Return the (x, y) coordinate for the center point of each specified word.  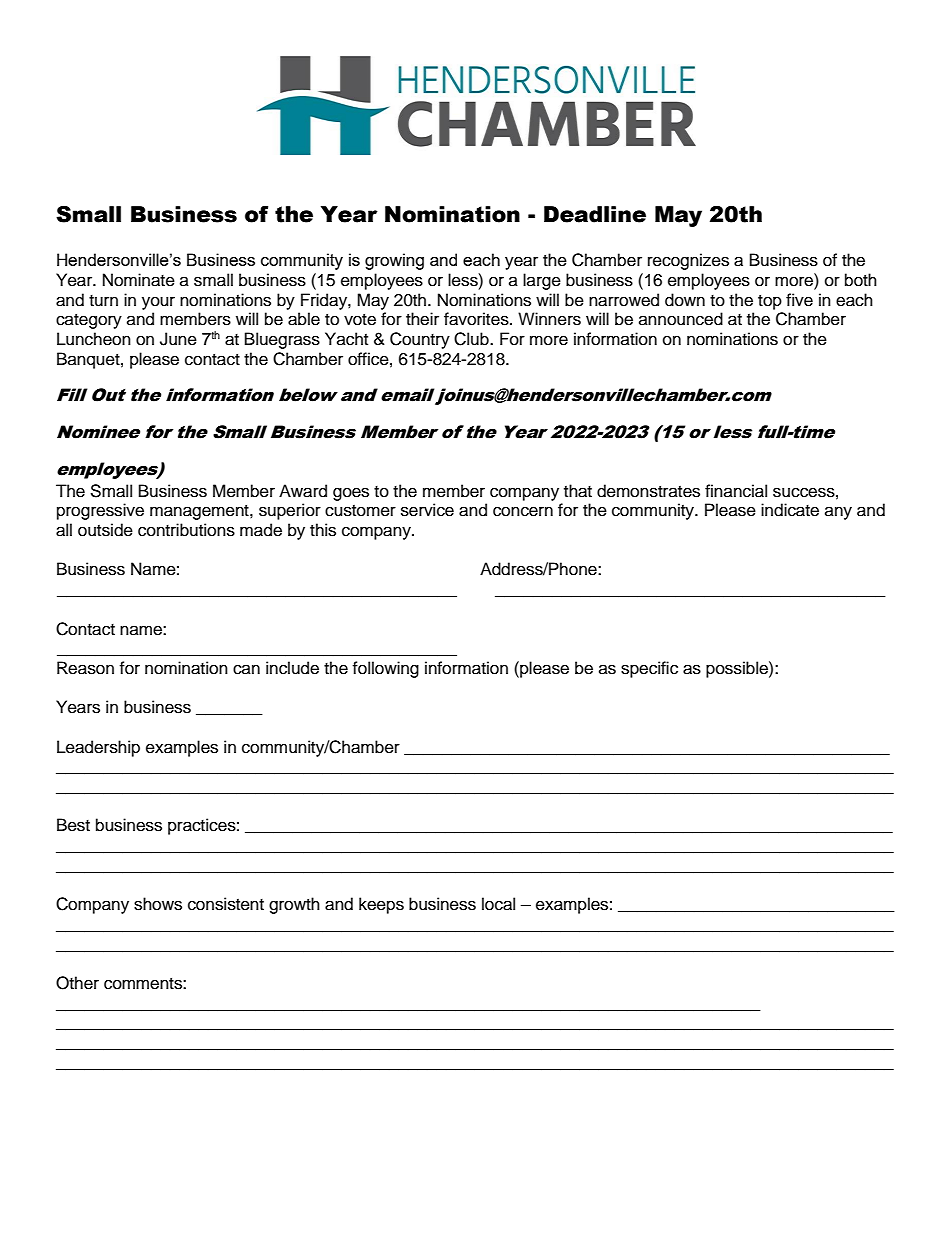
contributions (186, 530)
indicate (790, 510)
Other (77, 983)
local (498, 904)
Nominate (139, 280)
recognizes (688, 261)
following (385, 669)
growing (394, 261)
